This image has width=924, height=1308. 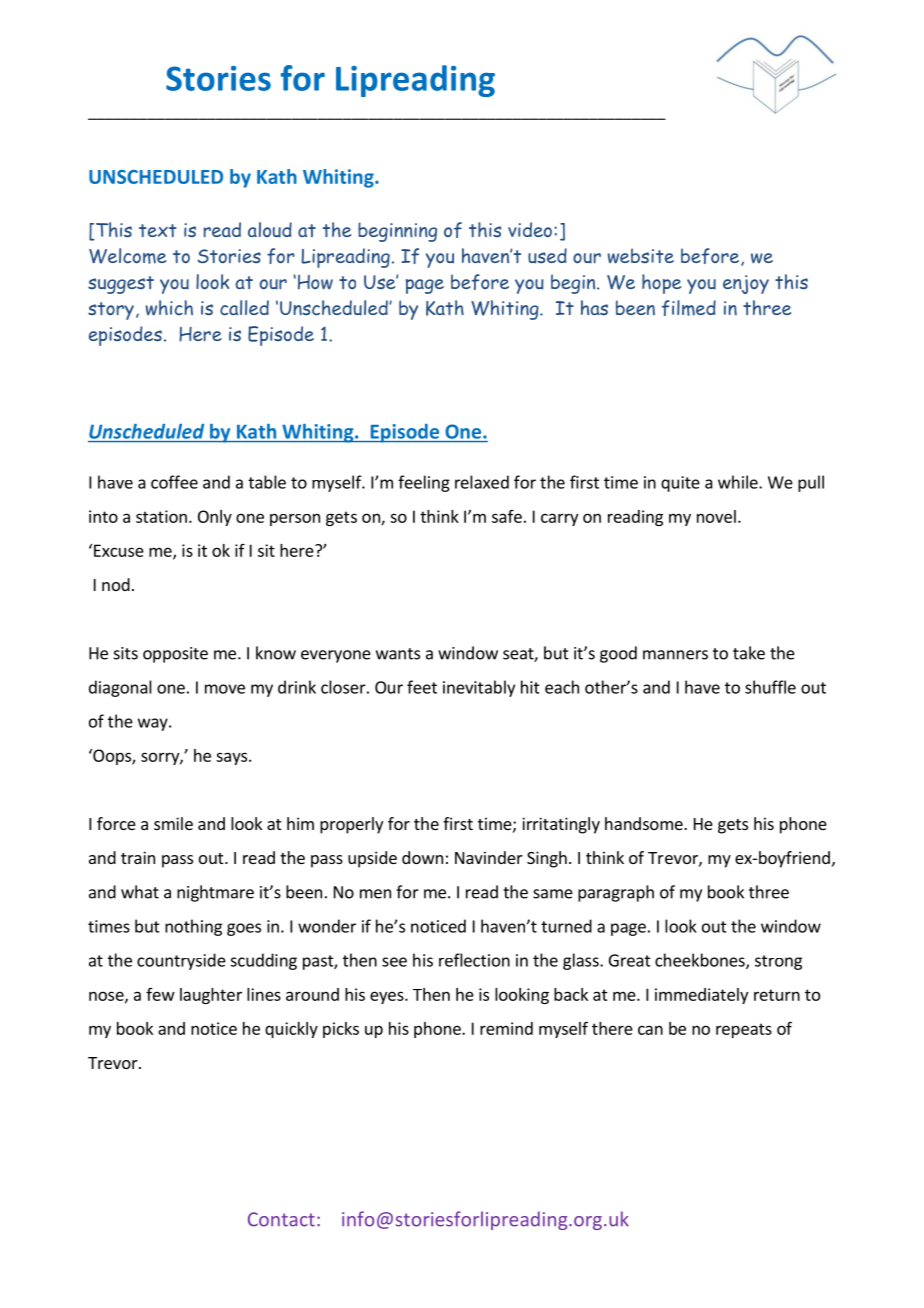 I want to click on handsome, so click(x=645, y=823).
